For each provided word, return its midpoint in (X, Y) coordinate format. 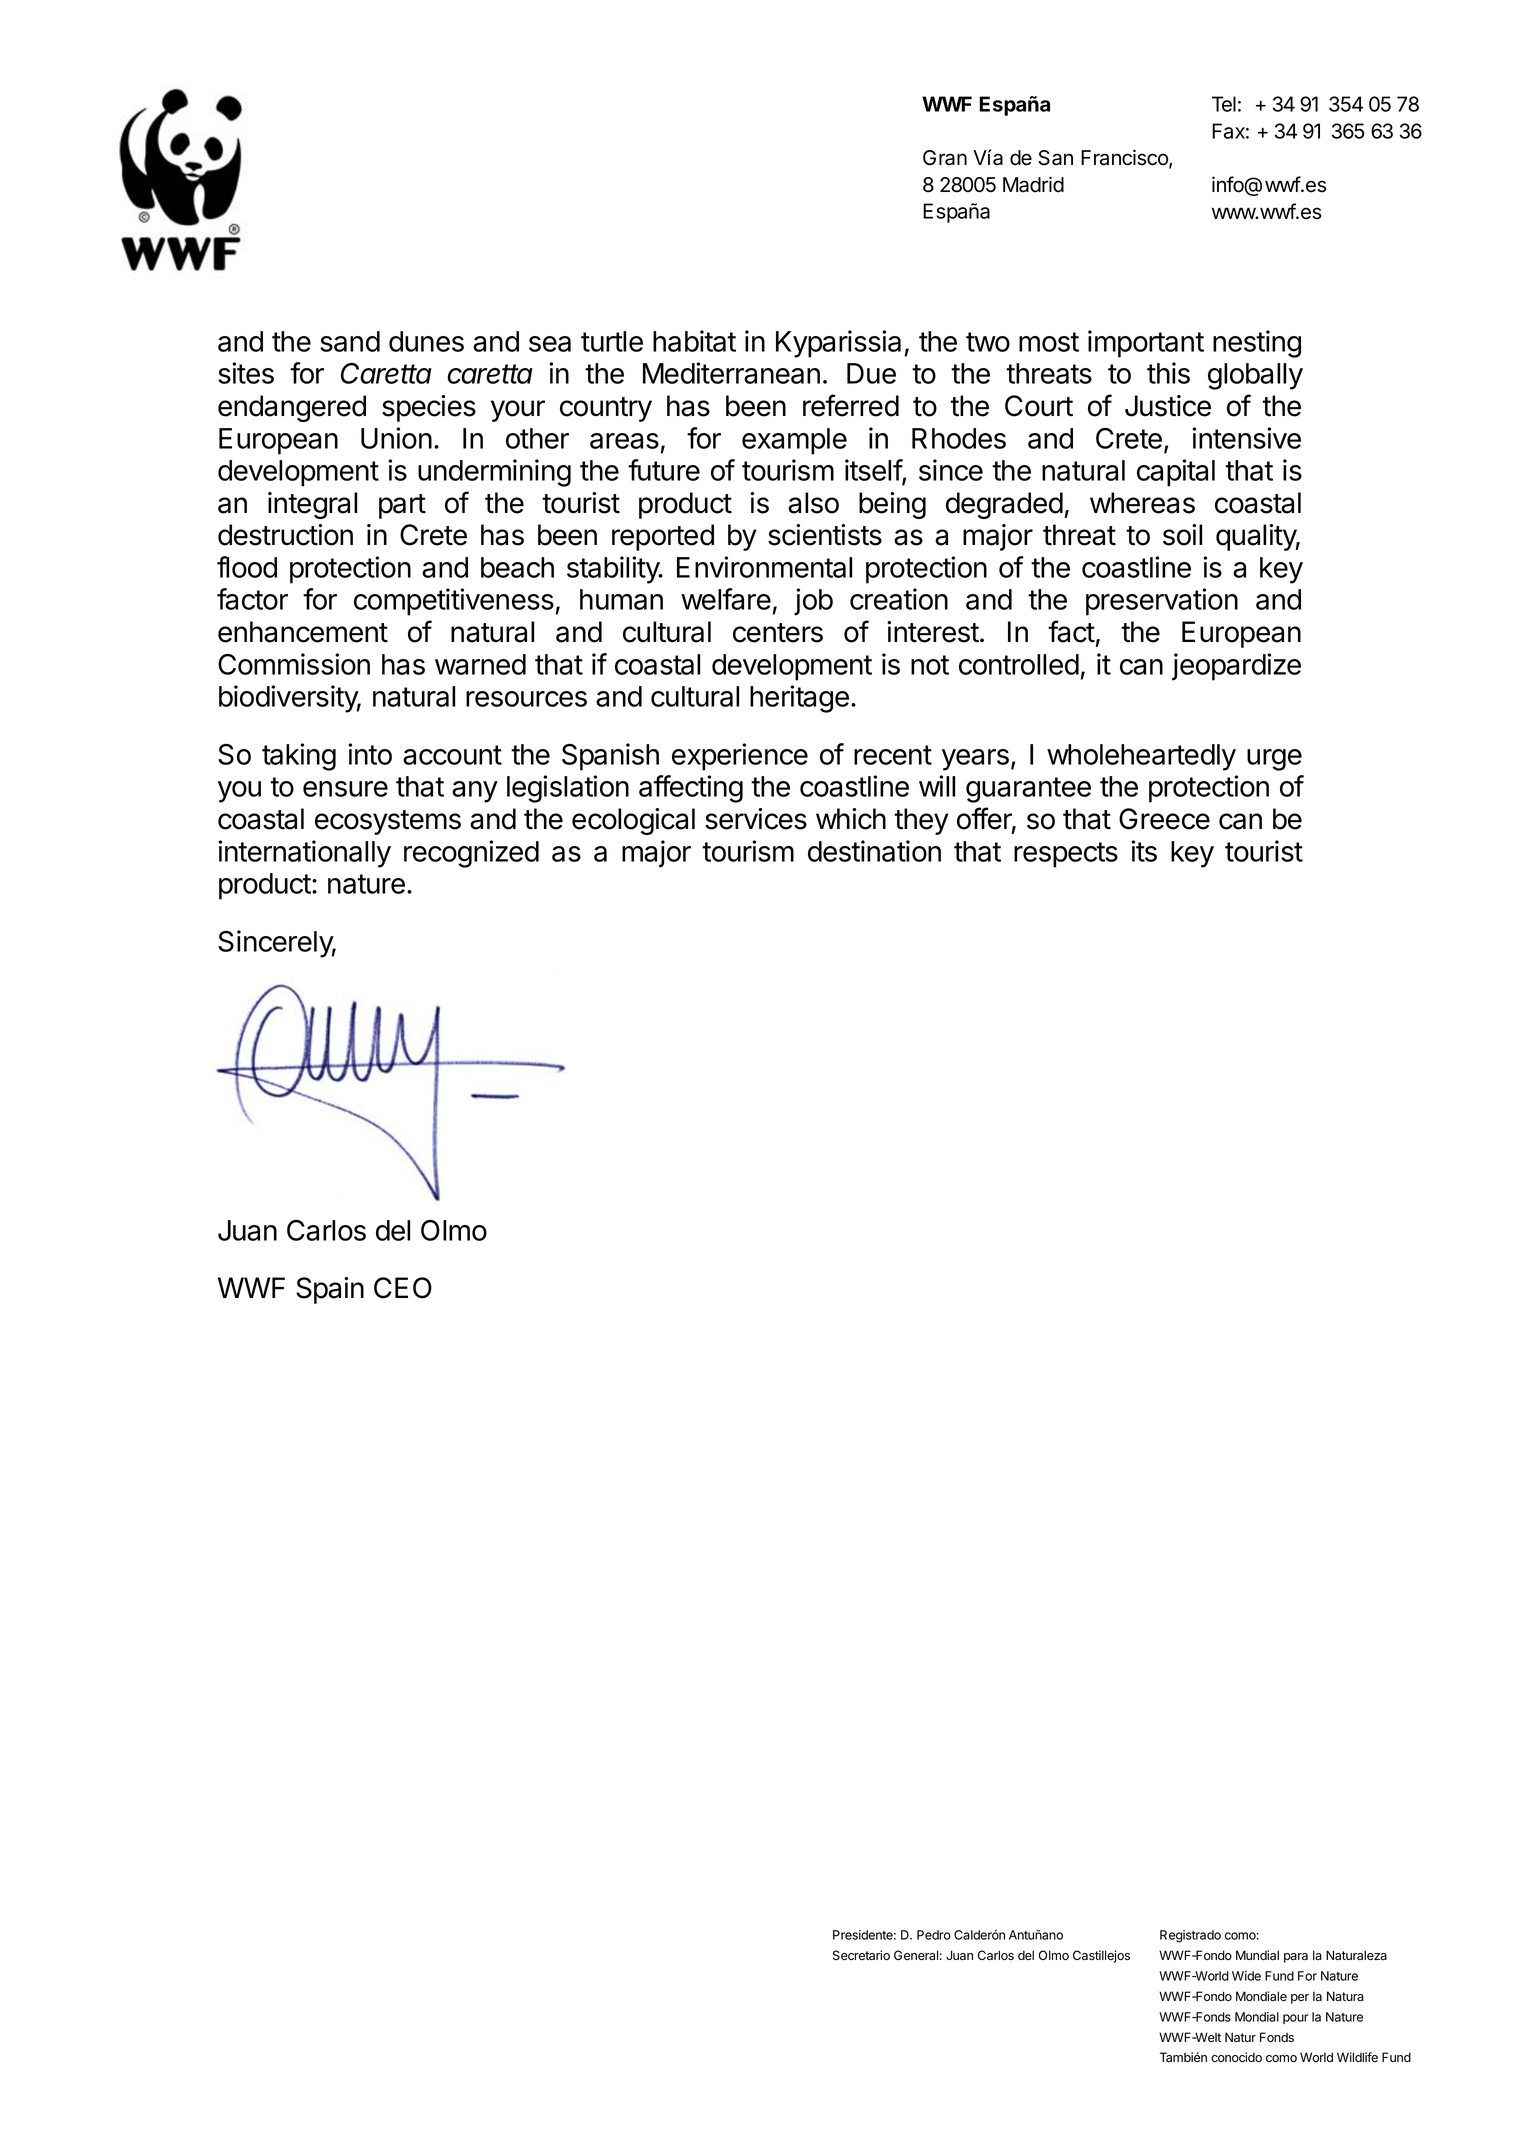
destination (874, 851)
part (402, 506)
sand (350, 341)
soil (1182, 535)
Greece (1164, 819)
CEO (403, 1288)
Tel (1224, 104)
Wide (1246, 1976)
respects (1066, 855)
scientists (825, 535)
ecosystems (388, 822)
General (916, 1955)
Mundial (1257, 1955)
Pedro (934, 1935)
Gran (945, 158)
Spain (330, 1290)
